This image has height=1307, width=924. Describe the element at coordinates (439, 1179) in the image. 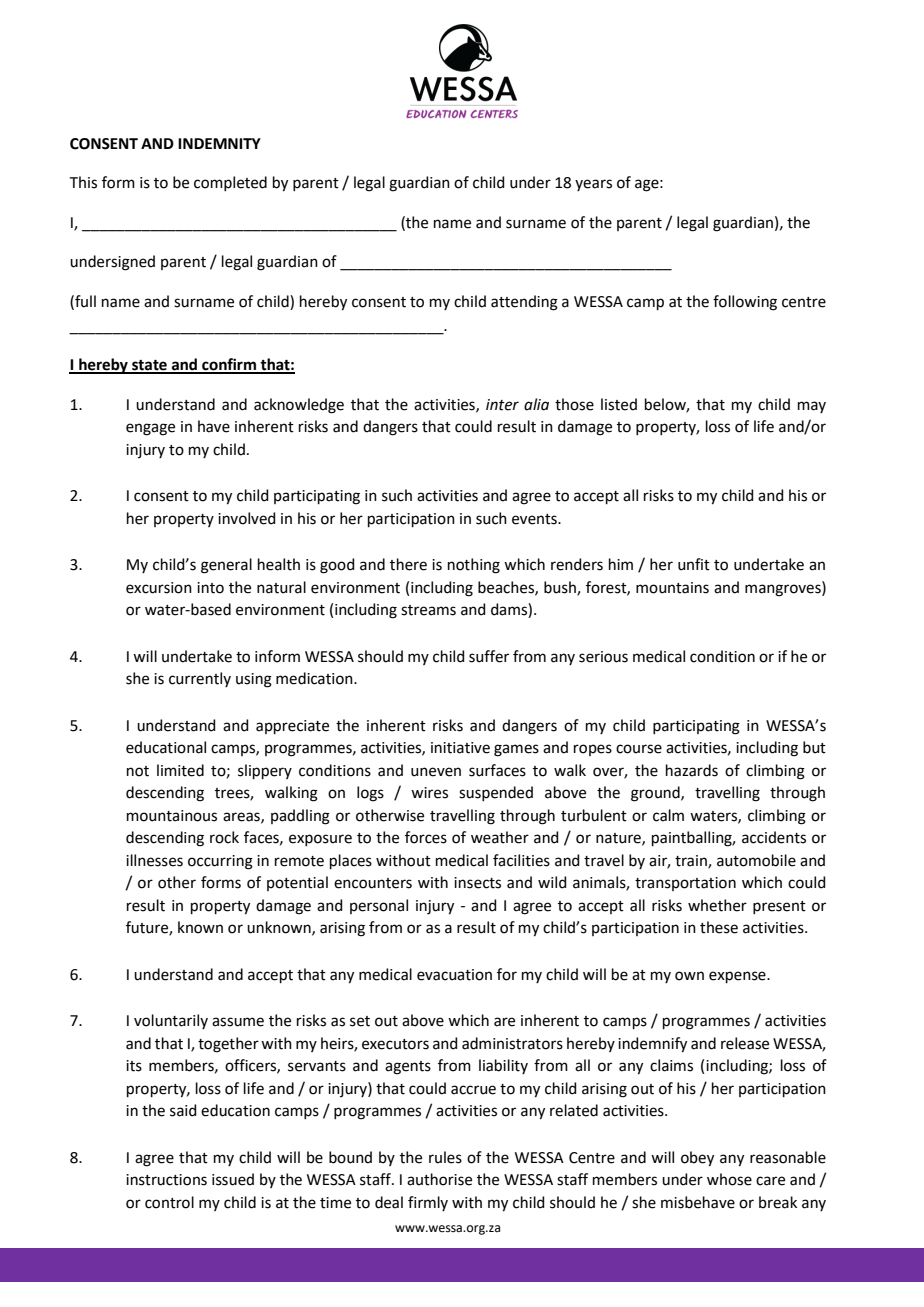

I see `authorise` at that location.
